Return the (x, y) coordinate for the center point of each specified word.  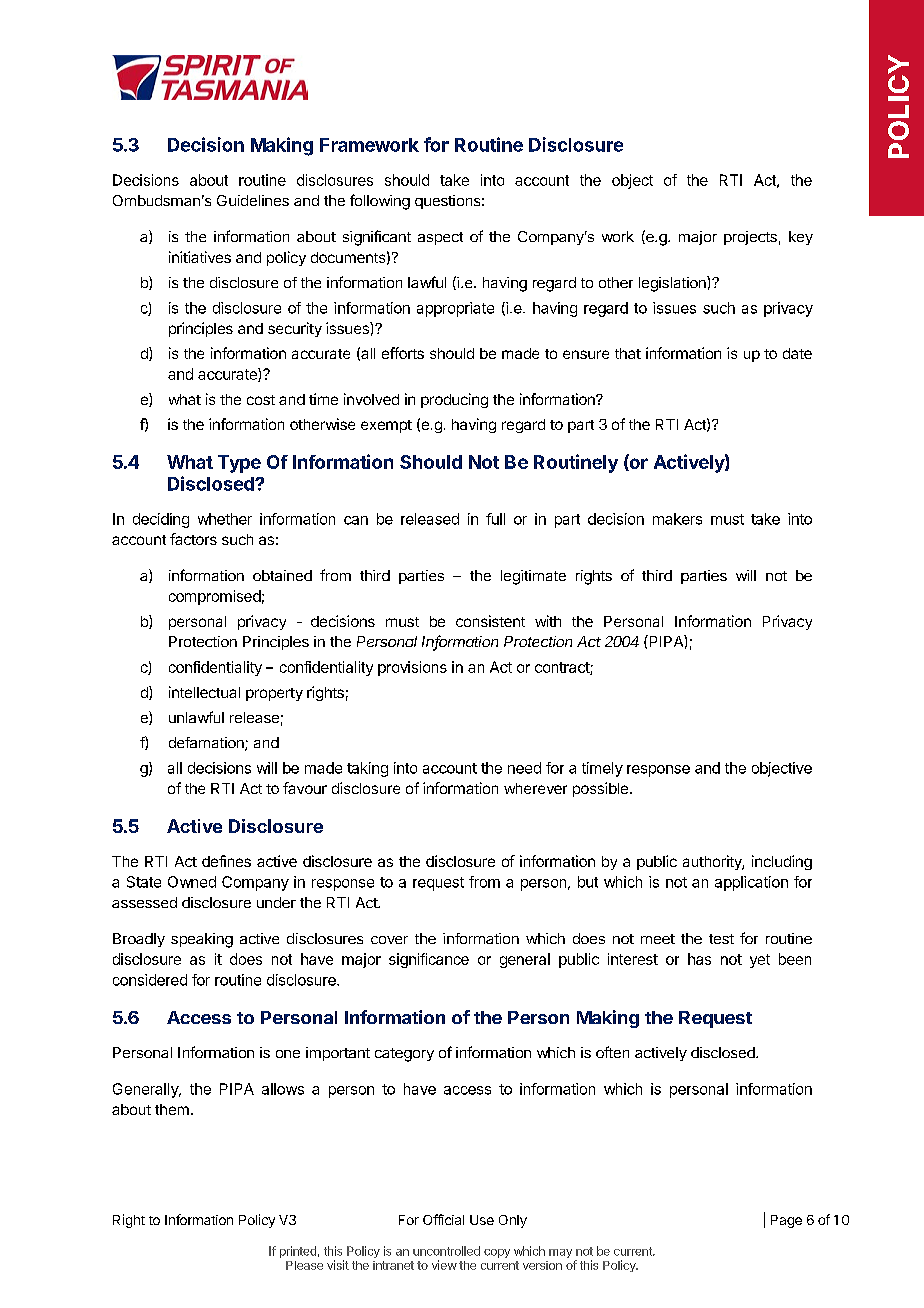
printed (298, 1252)
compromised (215, 597)
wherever (535, 788)
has (699, 959)
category (404, 1055)
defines (226, 861)
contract (563, 668)
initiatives (200, 257)
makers (677, 519)
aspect (440, 238)
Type (239, 464)
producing (454, 400)
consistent (490, 621)
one (288, 1054)
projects (750, 238)
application (751, 883)
